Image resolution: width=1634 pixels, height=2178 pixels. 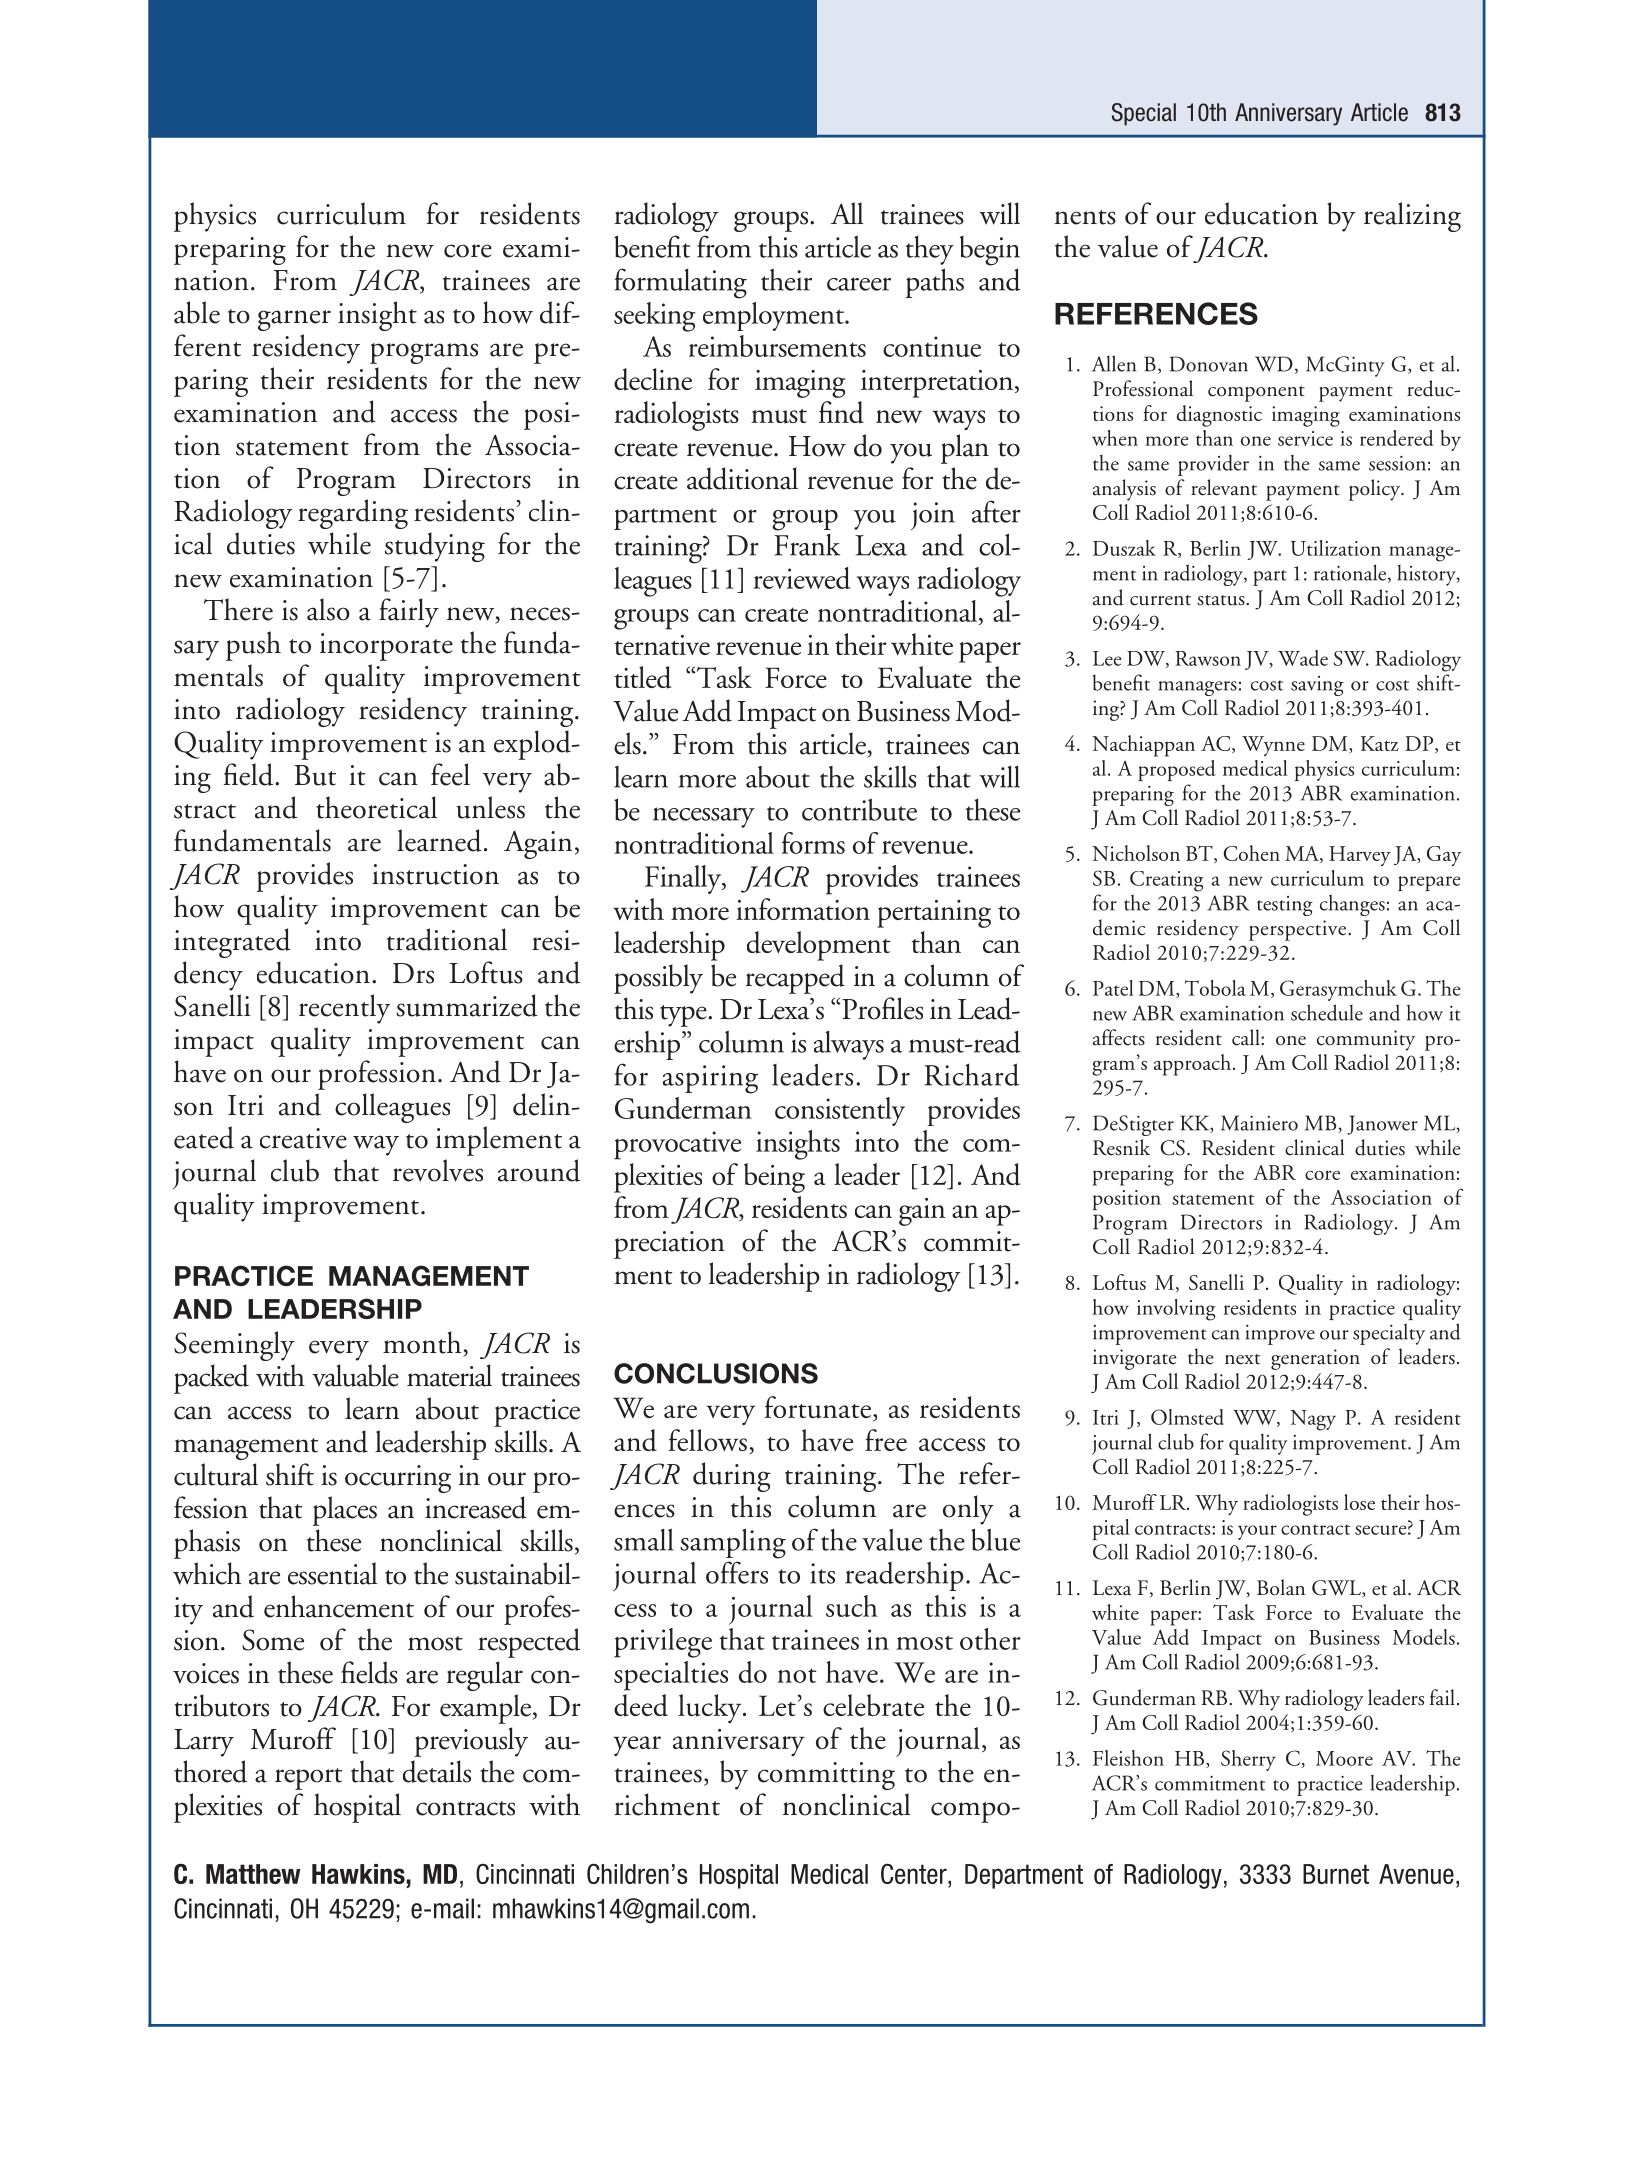 What do you see at coordinates (1336, 1874) in the document?
I see `Burnet` at bounding box center [1336, 1874].
